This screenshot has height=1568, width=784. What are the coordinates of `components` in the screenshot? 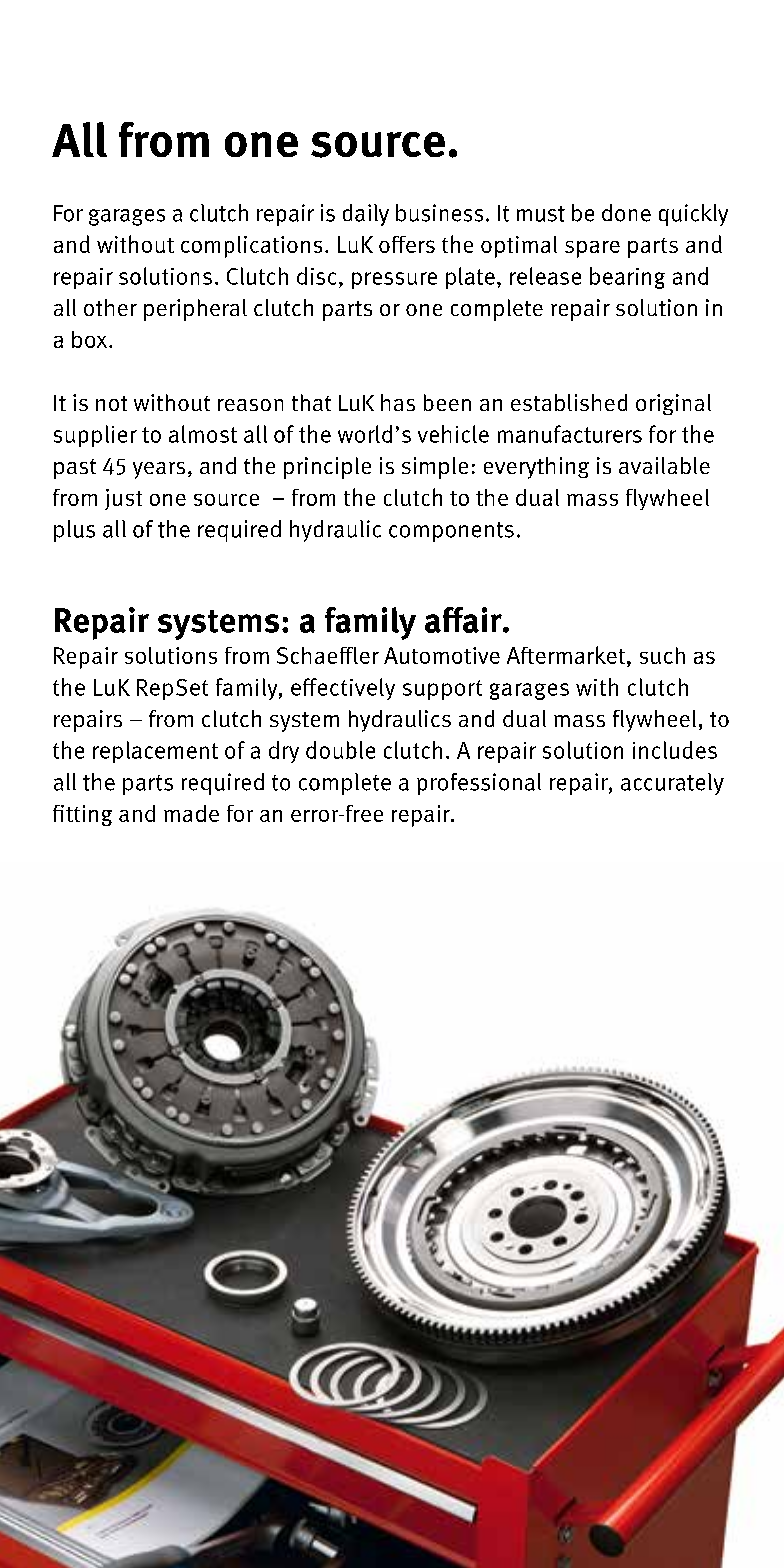 It's located at (451, 532).
